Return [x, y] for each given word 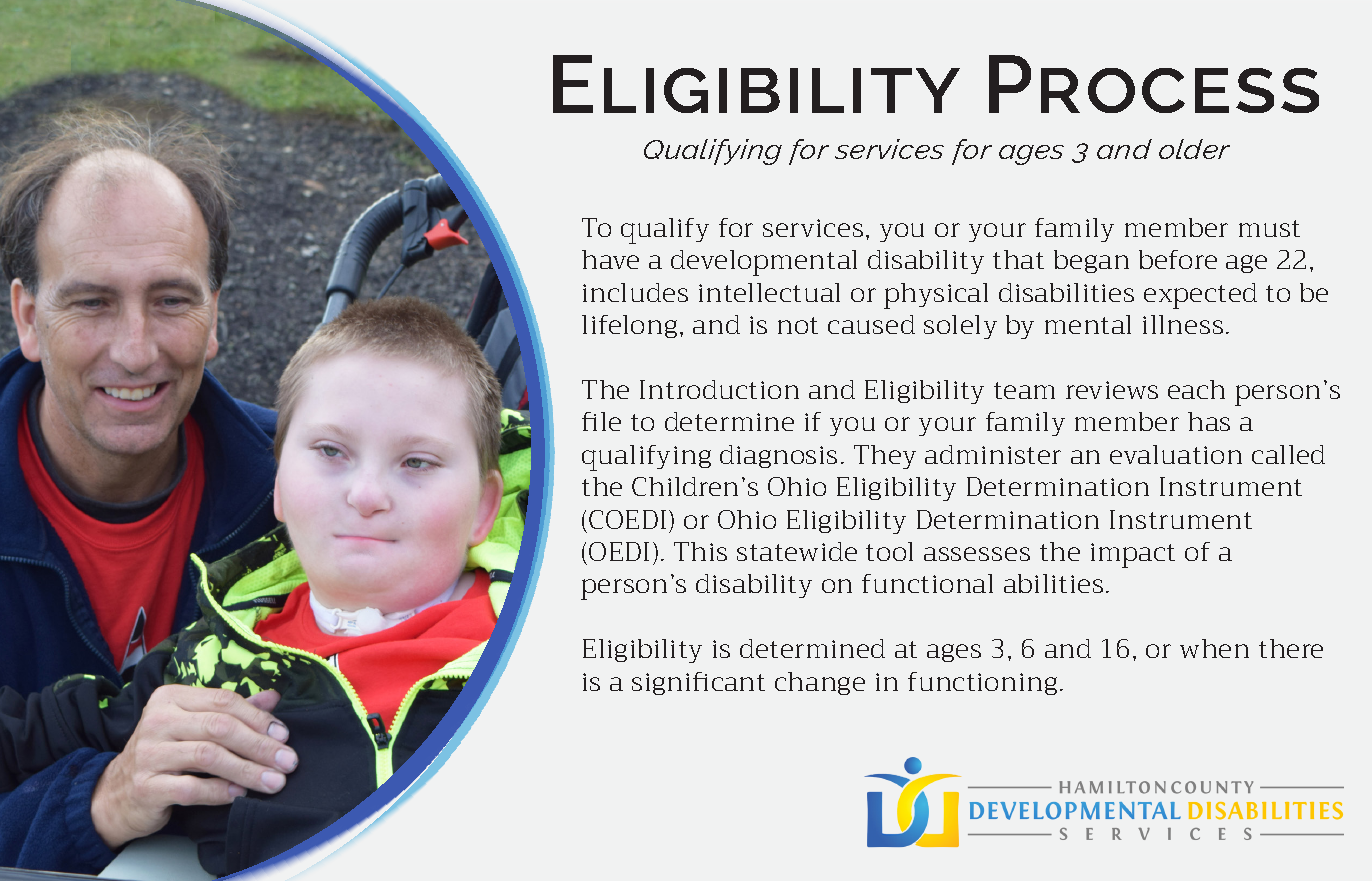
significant [698, 683]
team [1024, 390]
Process [1154, 84]
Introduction [719, 389]
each [1196, 389]
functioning [982, 683]
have [610, 259]
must [1269, 228]
